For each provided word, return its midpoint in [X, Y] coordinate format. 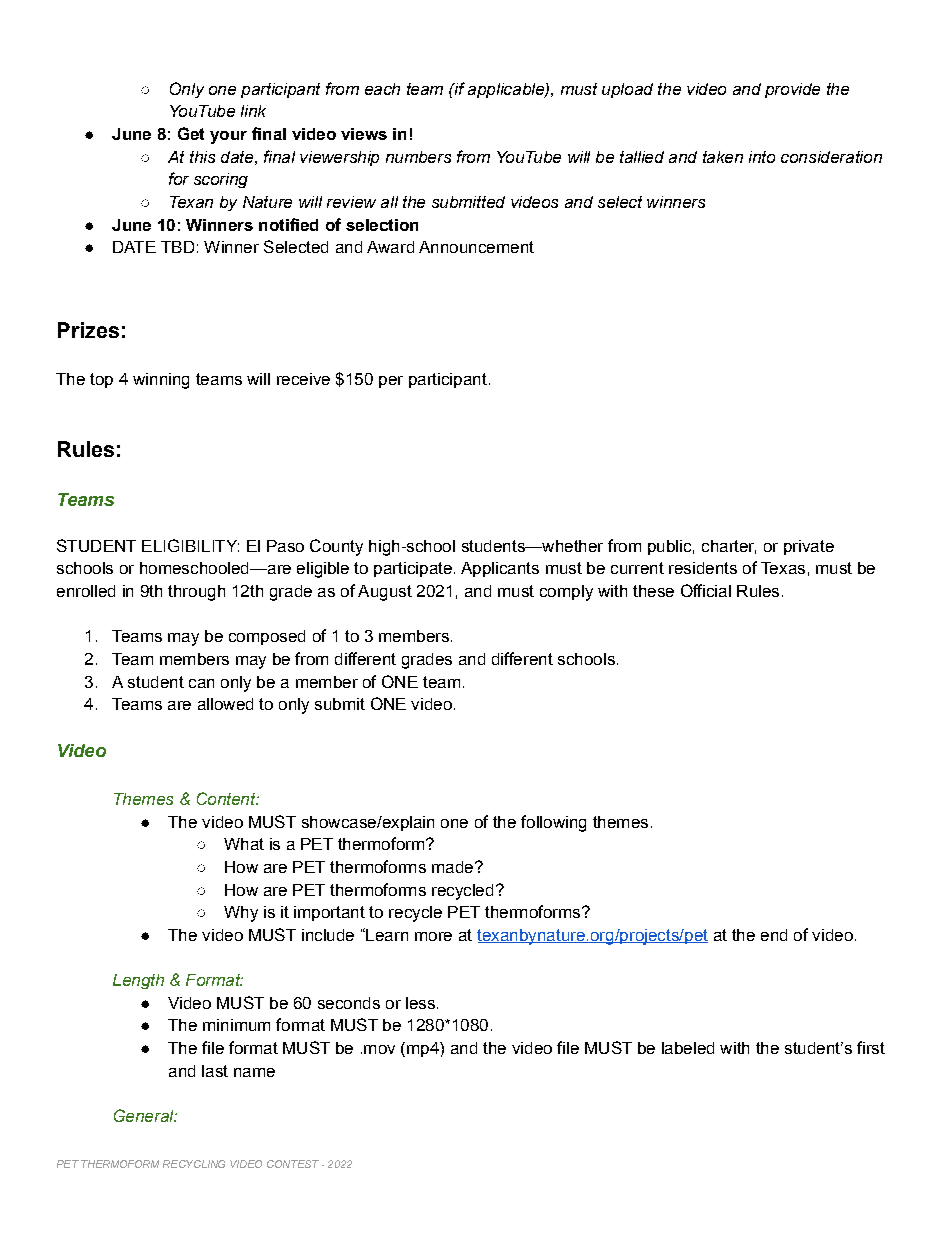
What [244, 844]
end [774, 935]
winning [161, 381]
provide [792, 90]
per [391, 382]
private [809, 547]
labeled [688, 1048]
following [553, 823]
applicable [507, 90]
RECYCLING [194, 1164]
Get [191, 133]
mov [379, 1049]
